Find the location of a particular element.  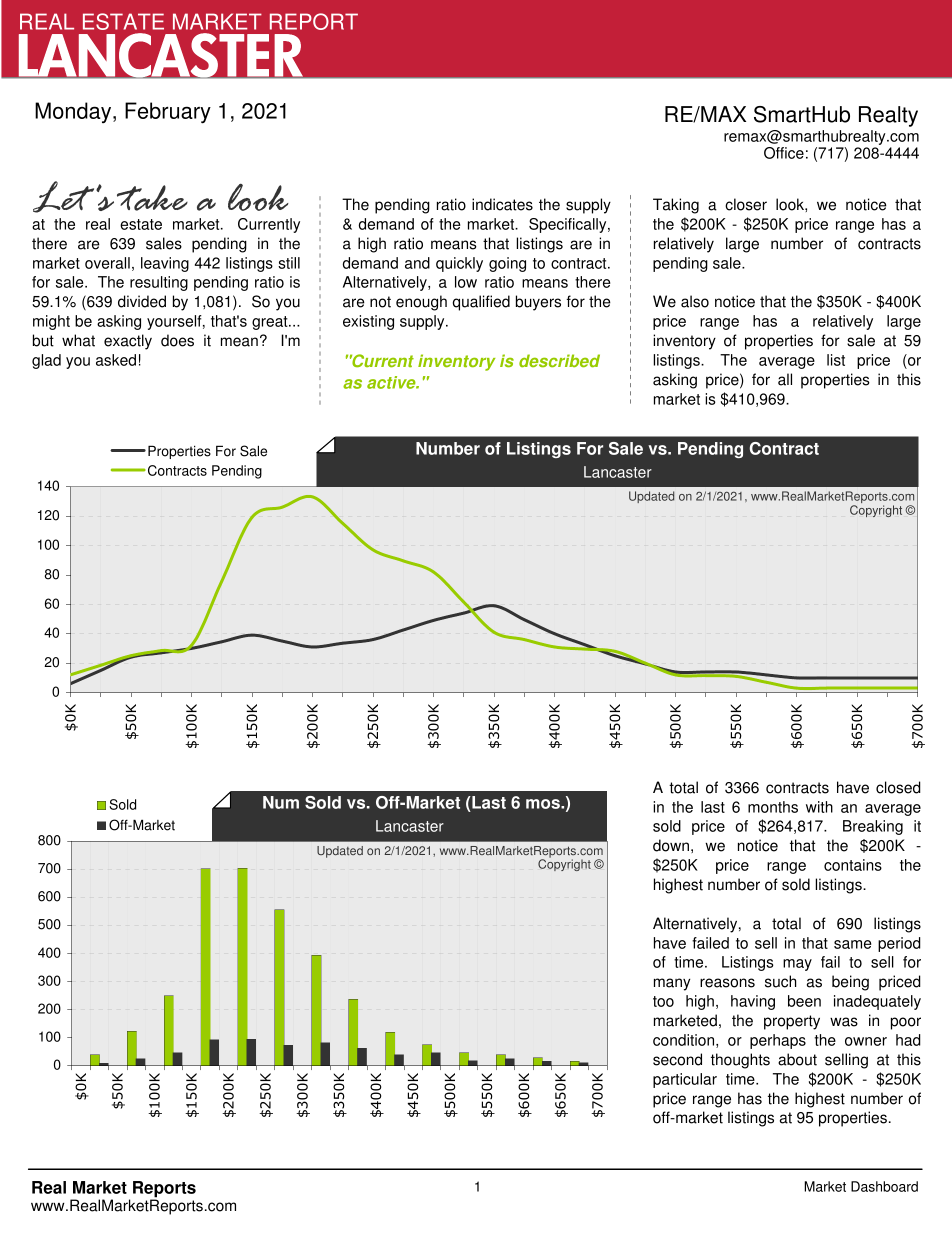

Office is located at coordinates (784, 153).
